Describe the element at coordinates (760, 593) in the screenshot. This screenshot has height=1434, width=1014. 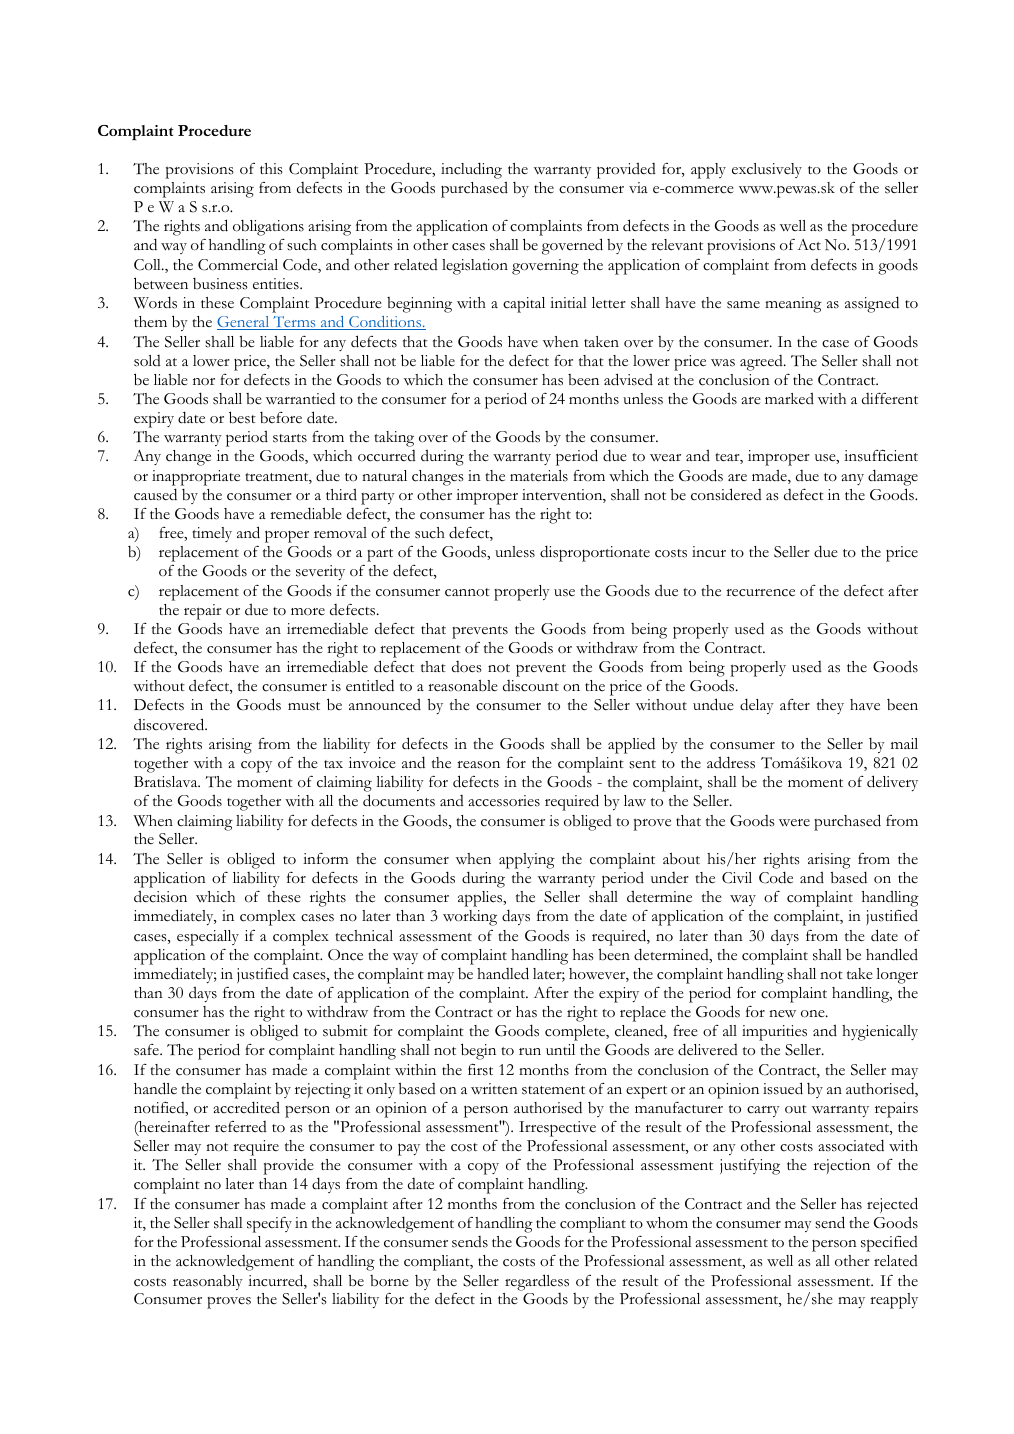
I see `recurrence` at that location.
